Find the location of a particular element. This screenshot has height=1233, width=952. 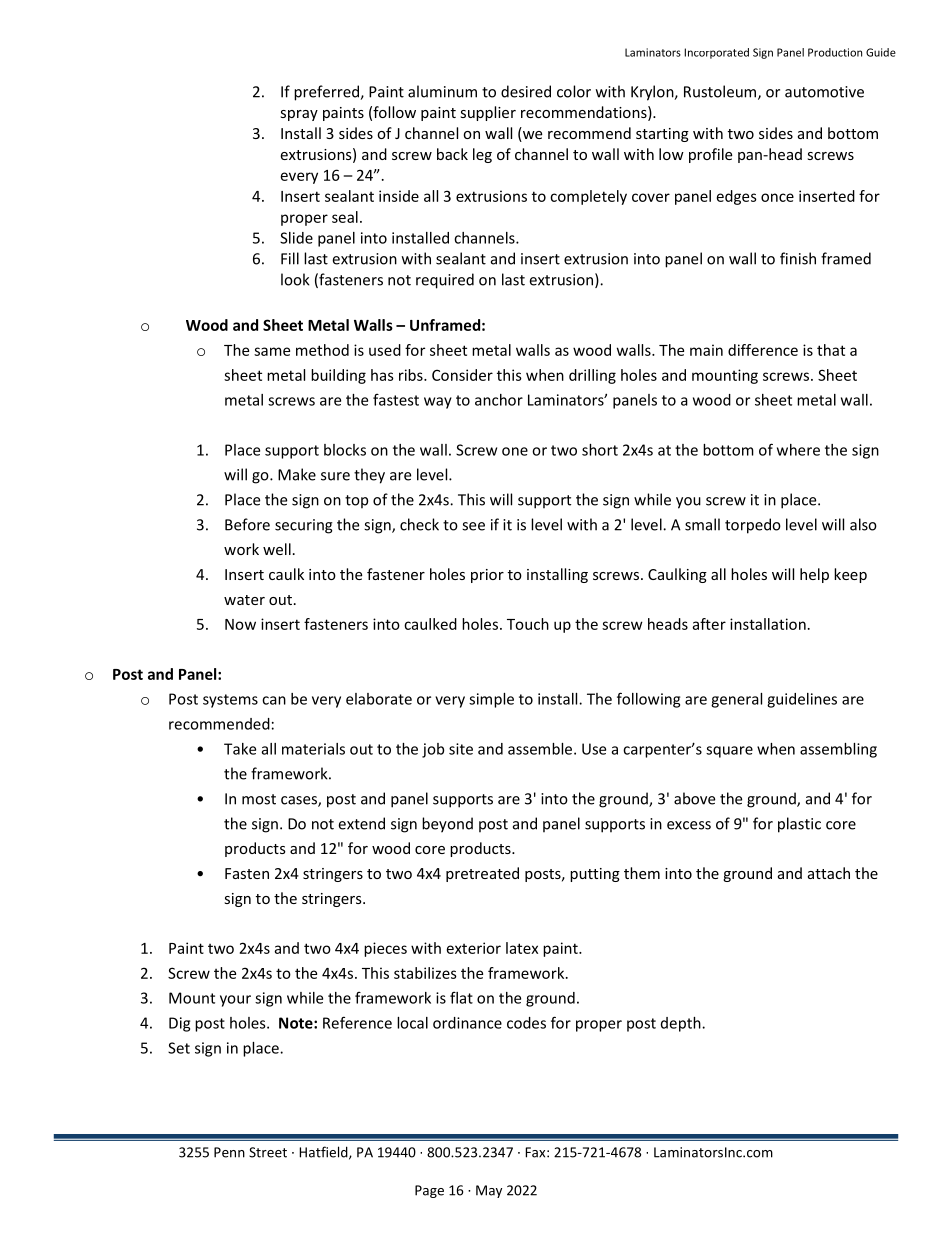

help is located at coordinates (814, 575).
